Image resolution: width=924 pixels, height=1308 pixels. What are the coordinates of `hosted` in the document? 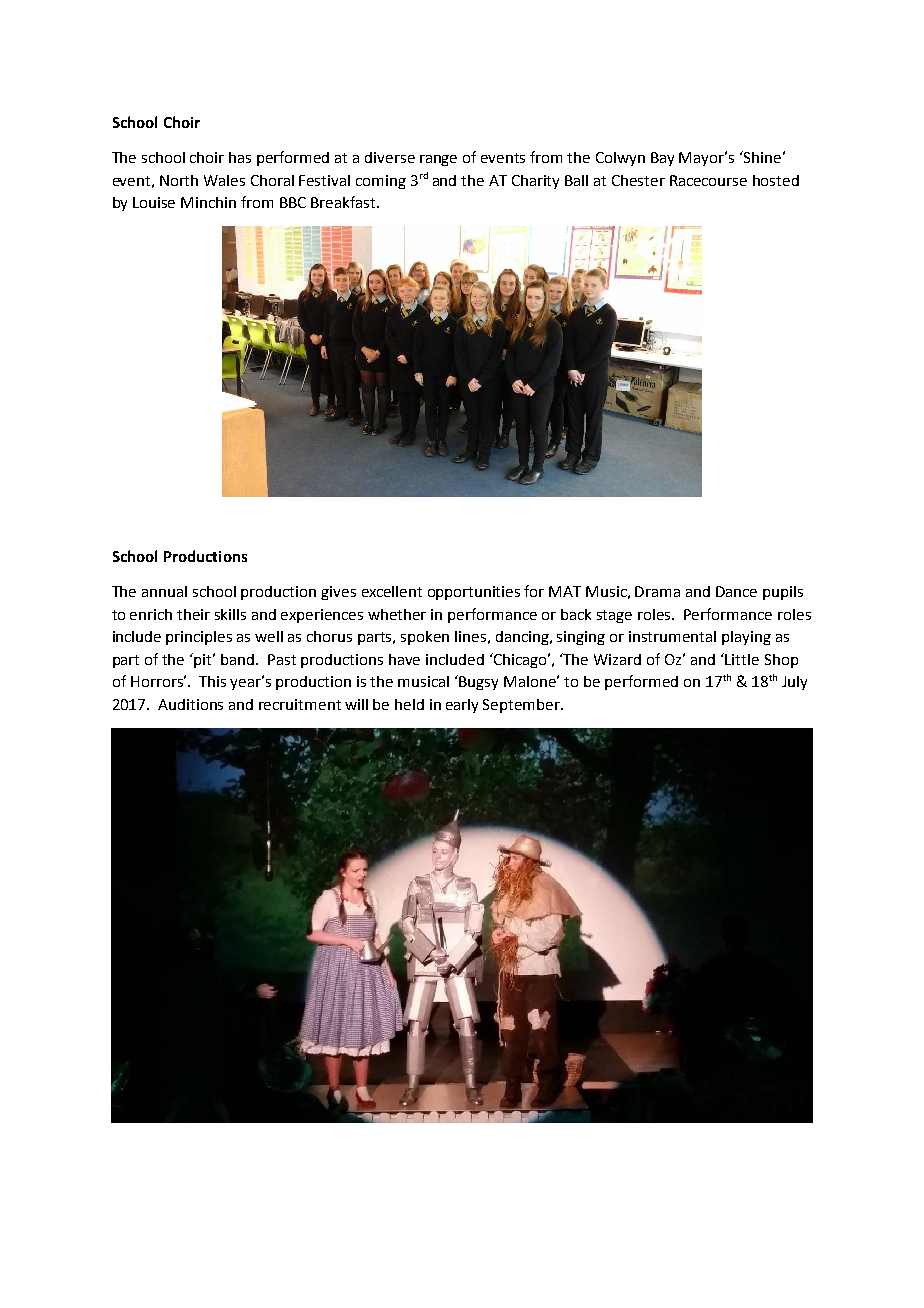 It's located at (776, 180).
